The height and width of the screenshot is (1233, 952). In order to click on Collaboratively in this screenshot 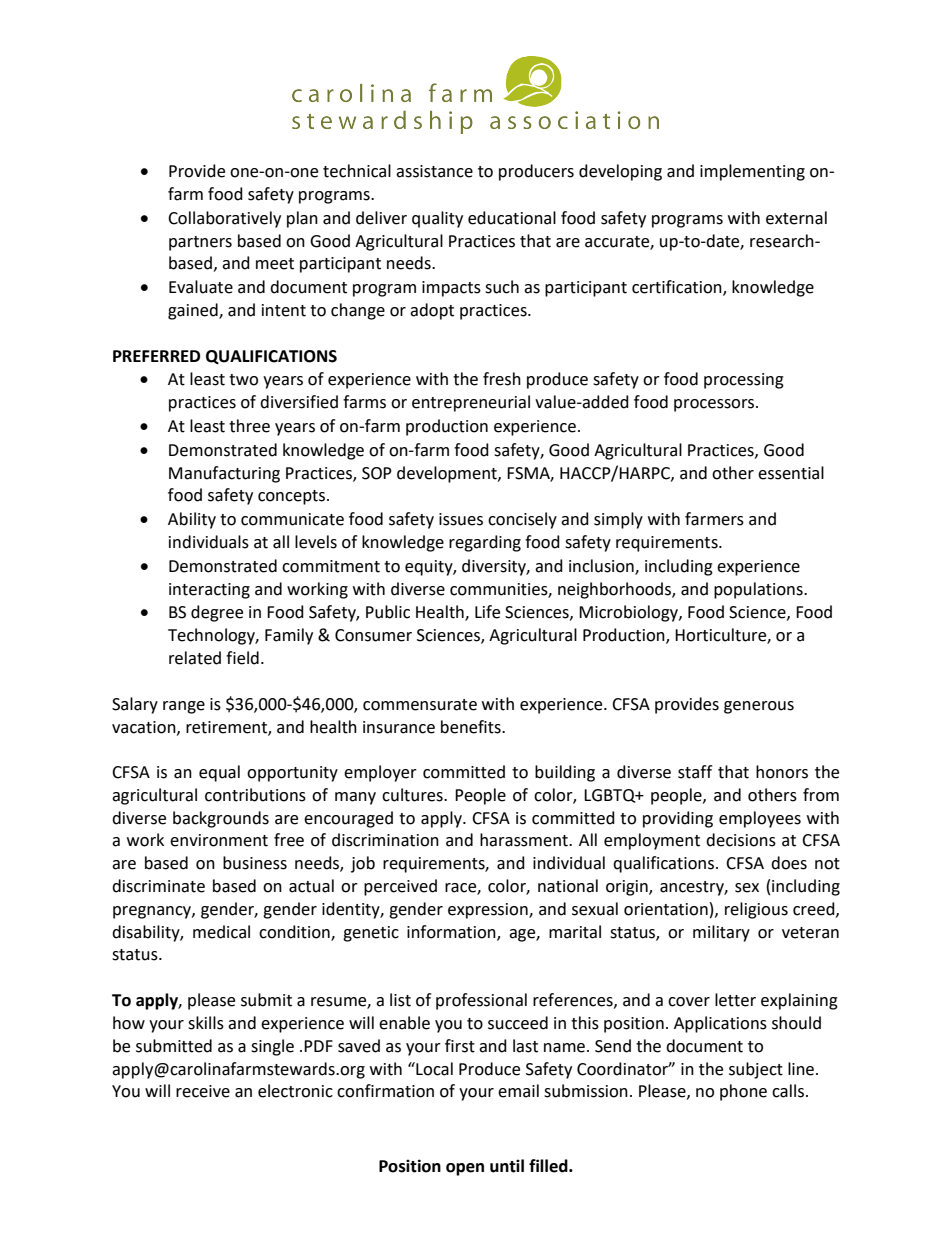, I will do `click(224, 219)`.
